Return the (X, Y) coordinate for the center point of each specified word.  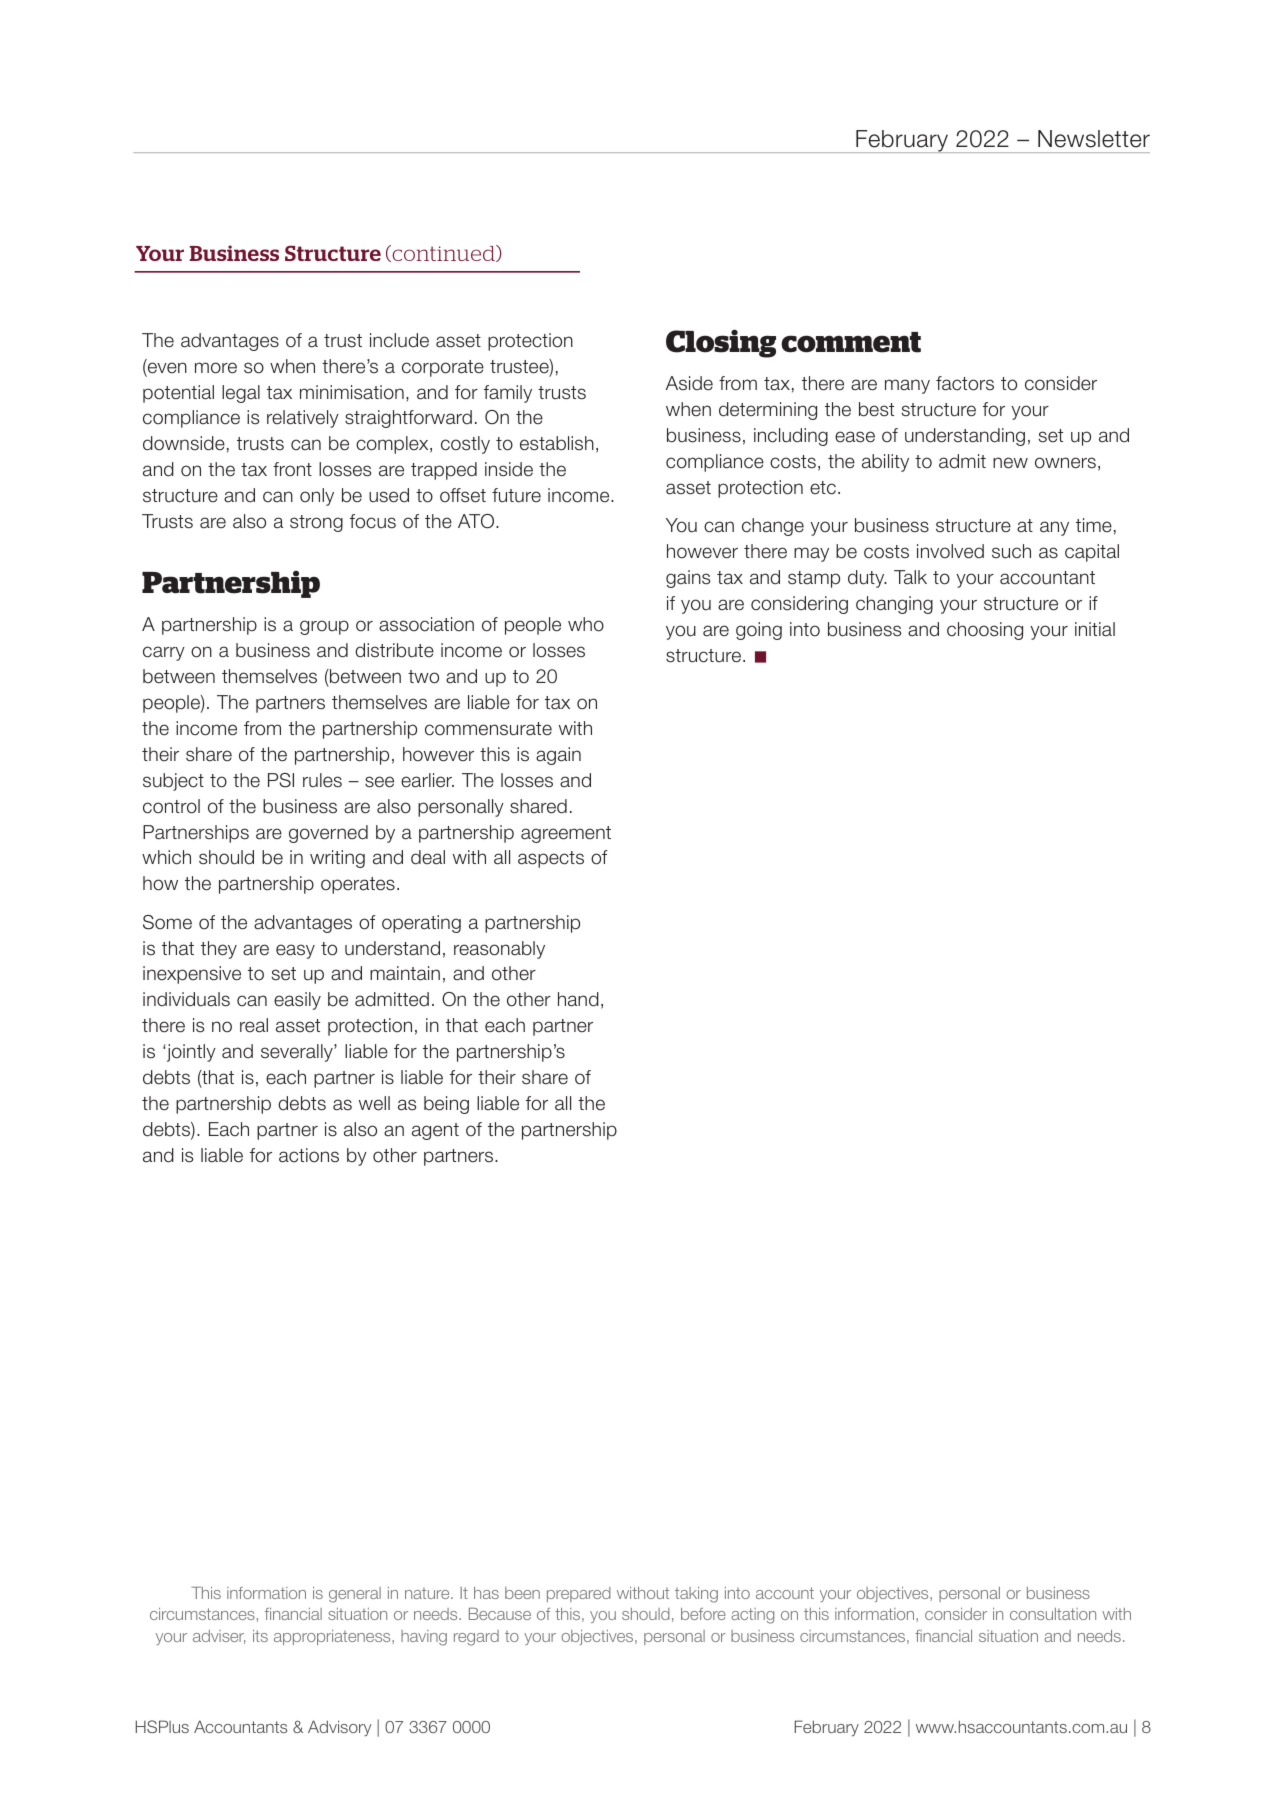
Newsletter (1094, 139)
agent (435, 1131)
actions (309, 1155)
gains (688, 579)
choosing (985, 631)
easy (295, 951)
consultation (1053, 1614)
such (1011, 551)
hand (578, 999)
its (260, 1636)
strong (316, 523)
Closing (721, 343)
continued (443, 253)
